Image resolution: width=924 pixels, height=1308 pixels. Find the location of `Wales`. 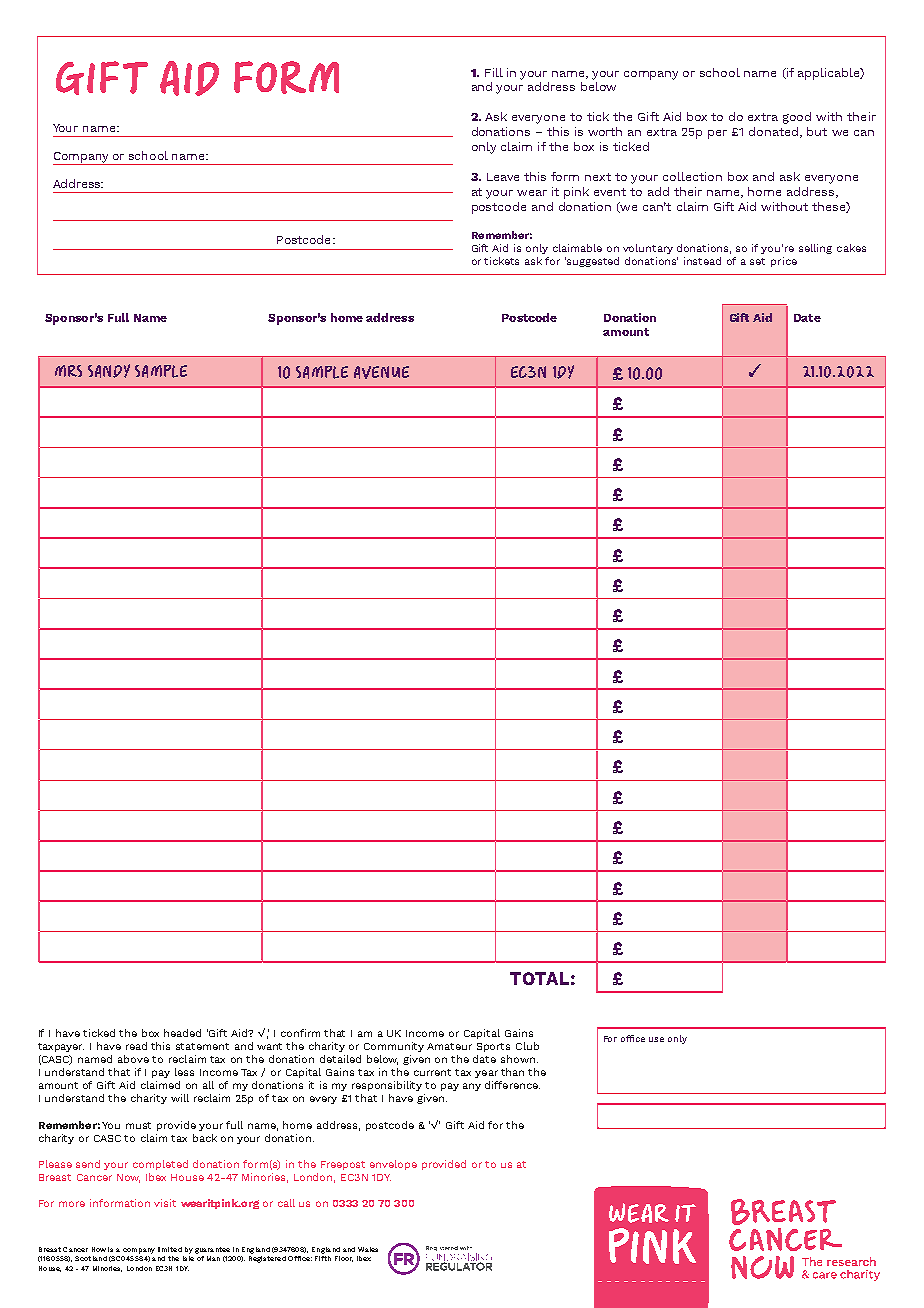

Wales is located at coordinates (368, 1249).
